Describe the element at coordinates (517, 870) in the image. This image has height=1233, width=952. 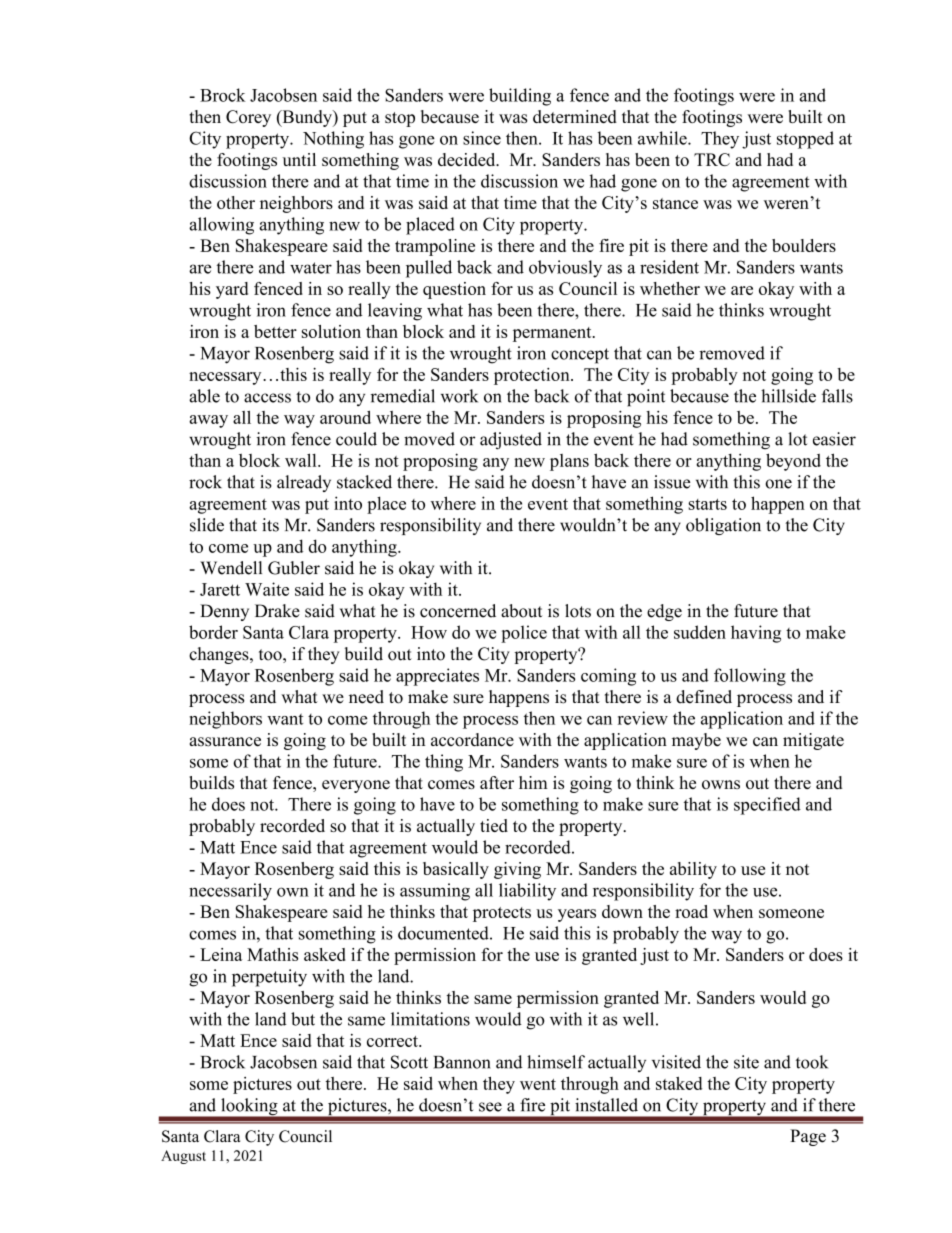
I see `giving` at that location.
